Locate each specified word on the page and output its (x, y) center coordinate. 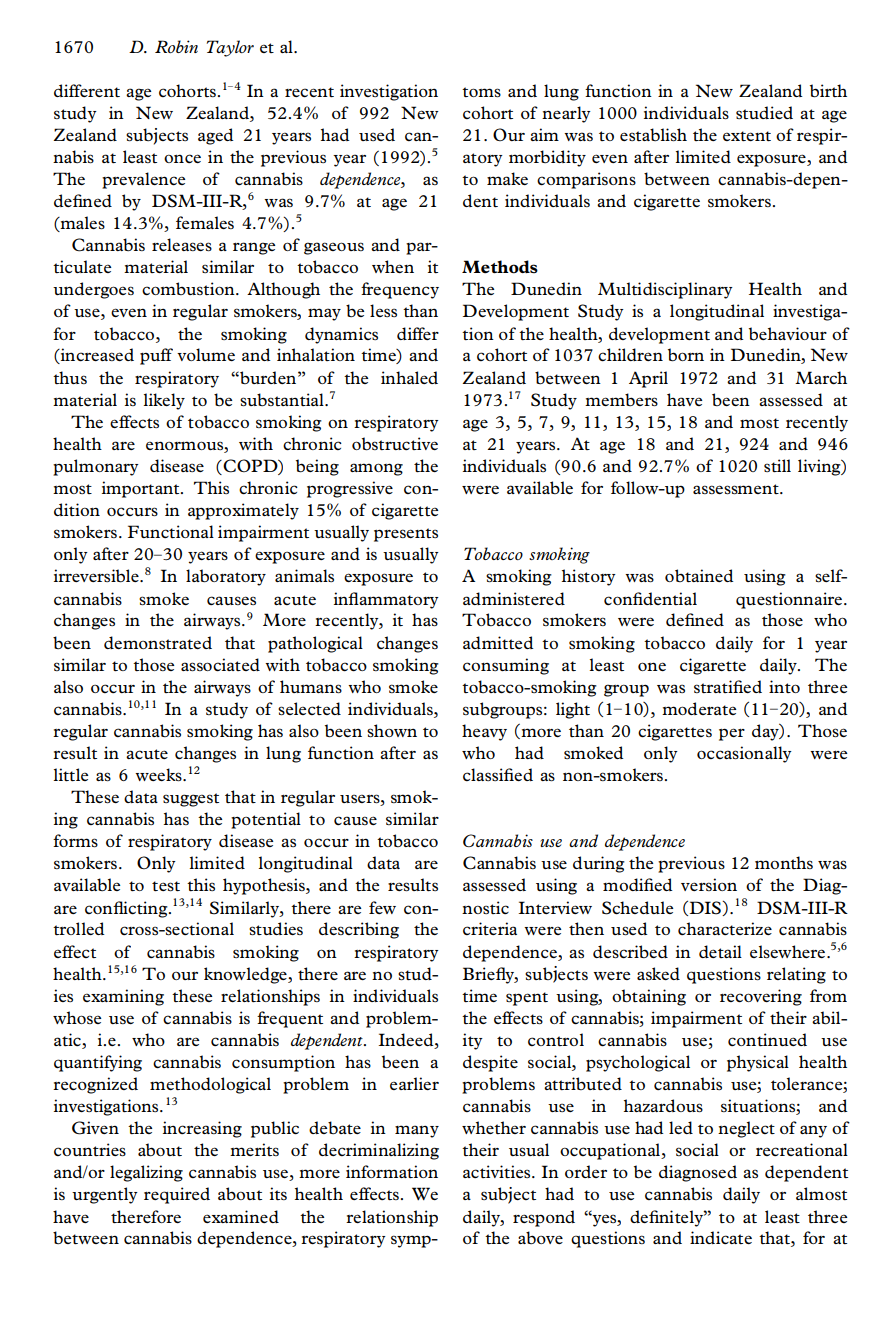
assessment (737, 489)
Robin (176, 46)
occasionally (744, 754)
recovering (761, 997)
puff (156, 356)
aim (544, 134)
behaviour (788, 334)
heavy (484, 732)
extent (747, 136)
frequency (400, 290)
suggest (191, 800)
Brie (480, 973)
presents (406, 535)
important (142, 489)
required (177, 1195)
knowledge (246, 975)
